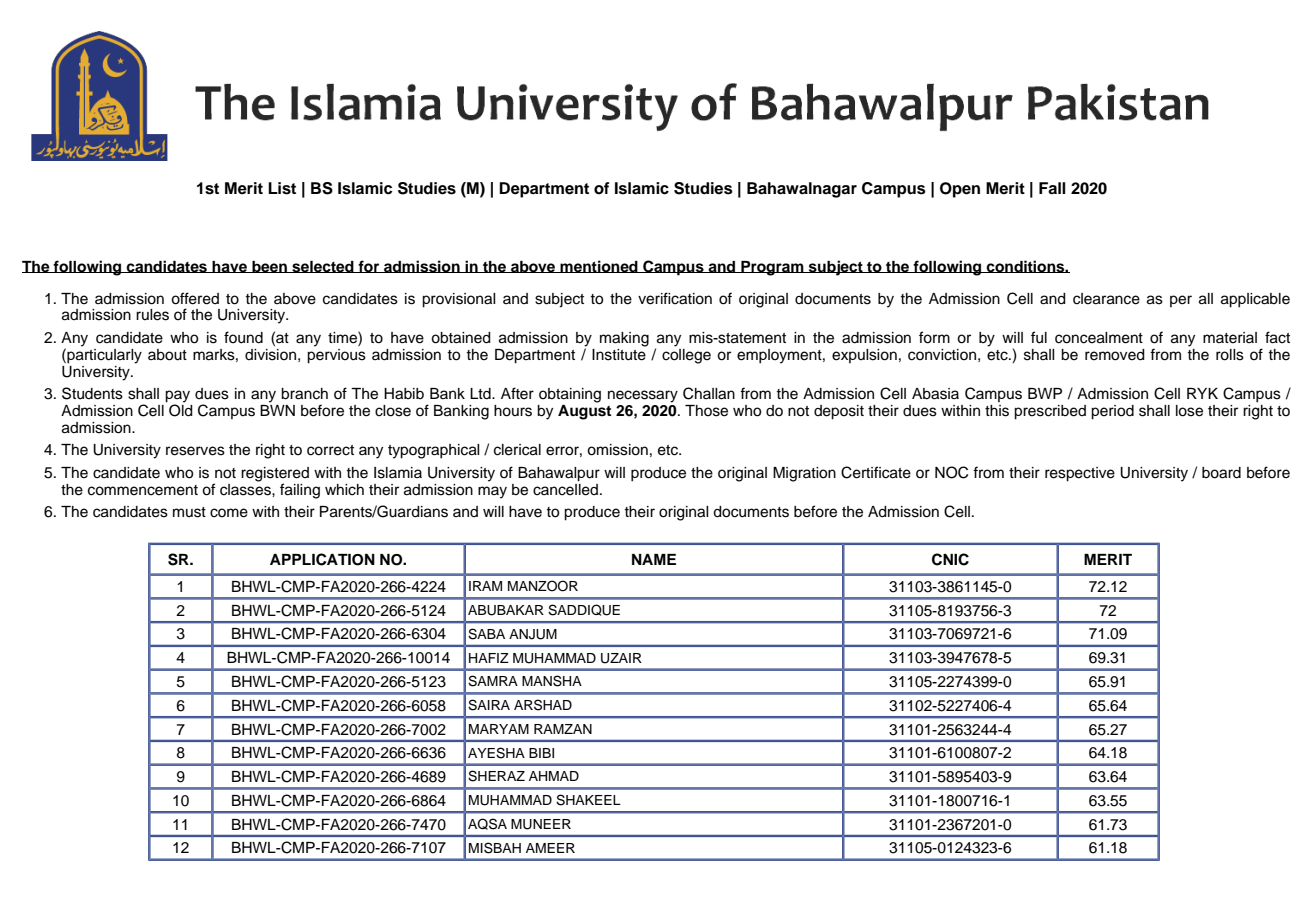 The width and height of the screenshot is (1308, 924). Describe the element at coordinates (1080, 474) in the screenshot. I see `respective` at that location.
